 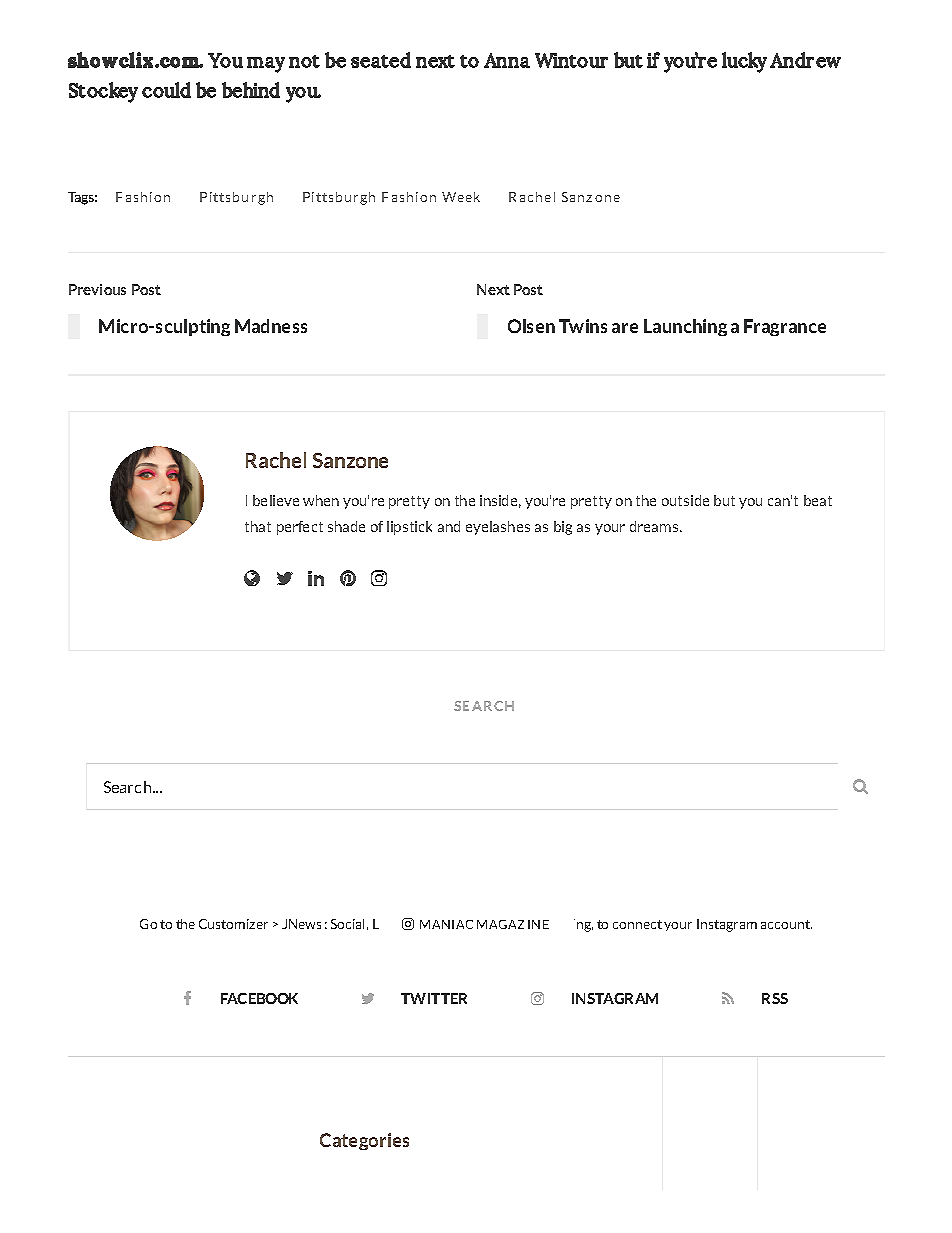 I want to click on lucky, so click(x=744, y=62).
